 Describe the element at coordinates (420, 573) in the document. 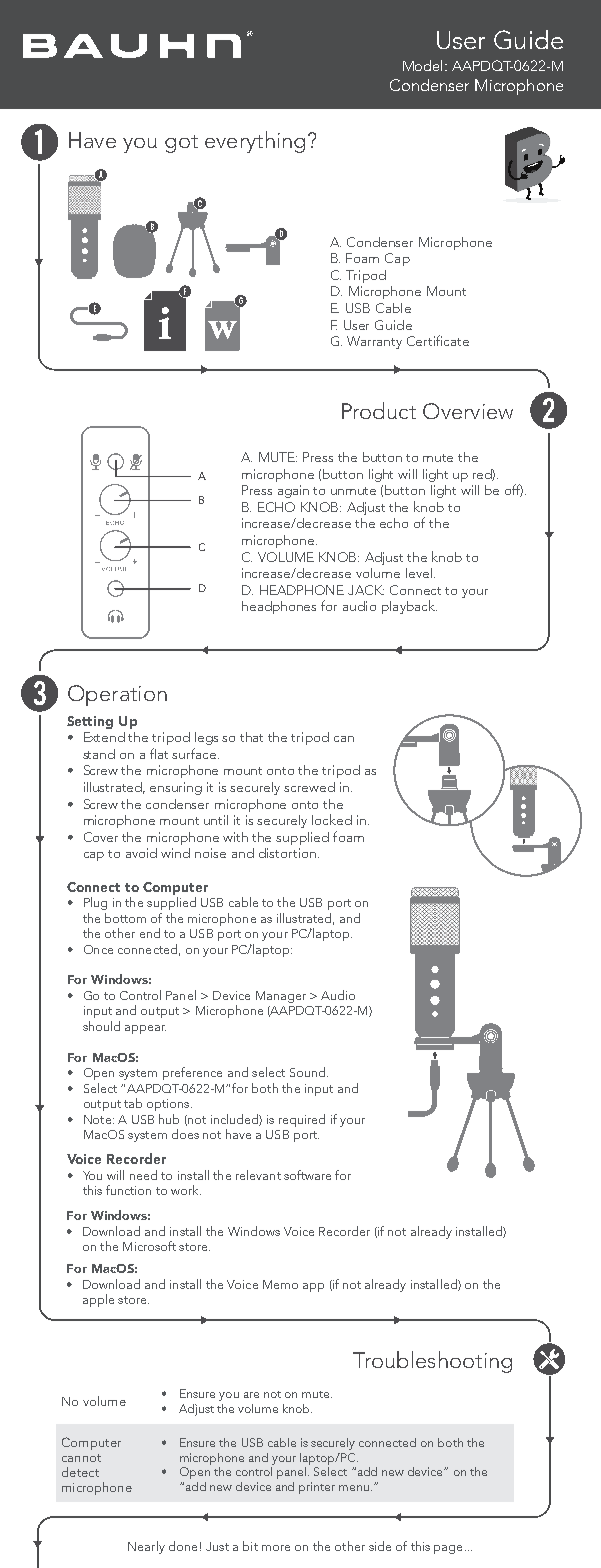

I see `level` at that location.
